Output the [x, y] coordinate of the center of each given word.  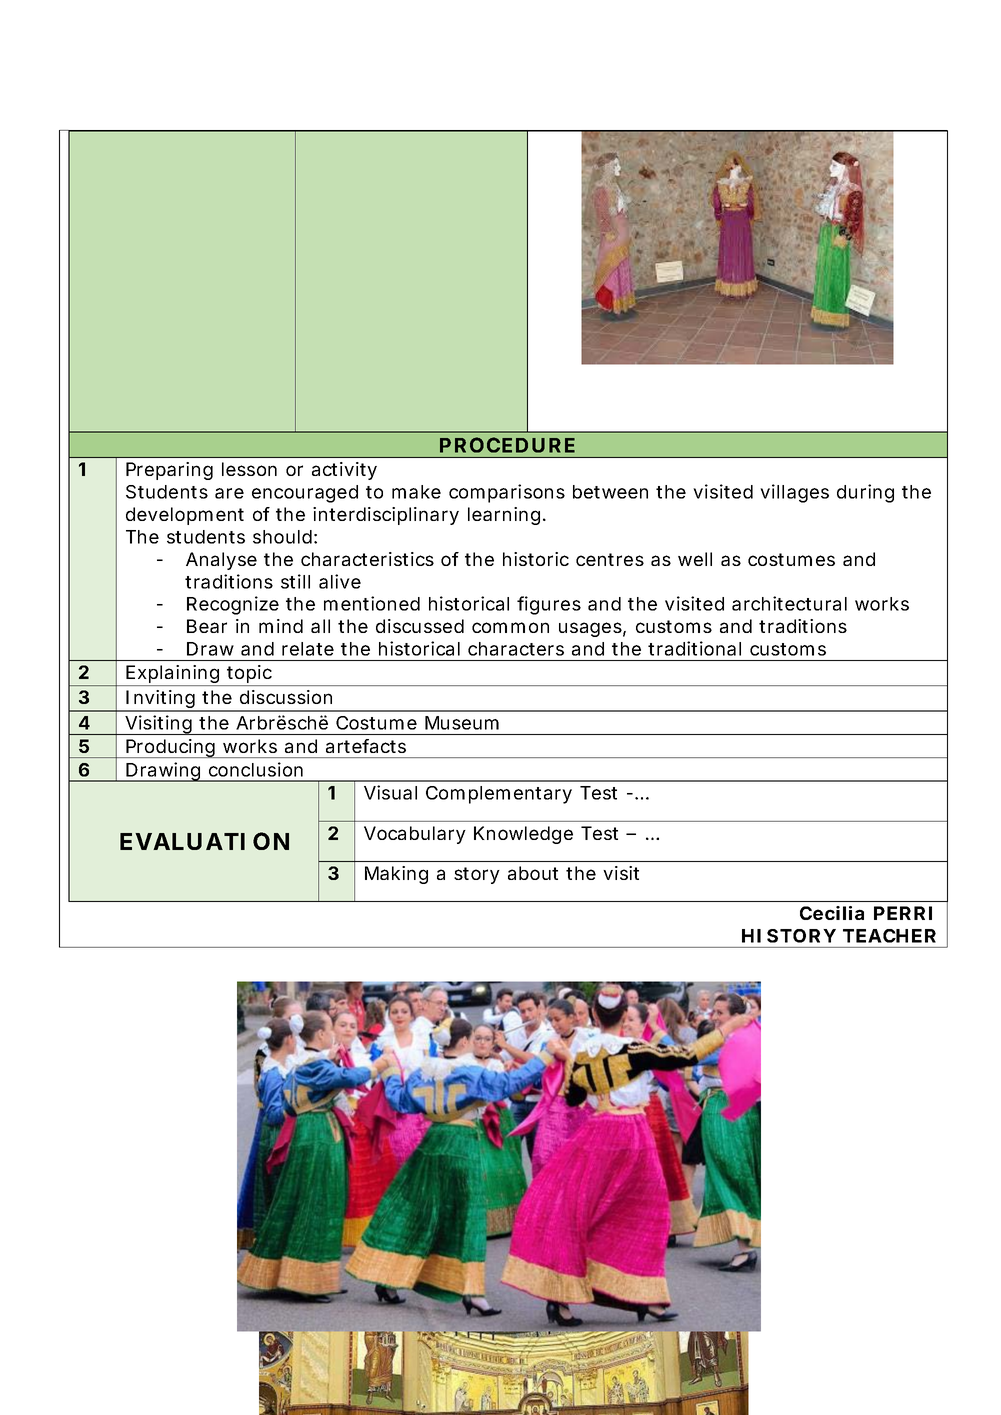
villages [794, 493]
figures [549, 605]
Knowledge [523, 835]
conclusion [256, 769]
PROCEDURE [507, 445]
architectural [789, 603]
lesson [249, 469]
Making [396, 875]
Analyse [221, 561]
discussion [286, 697]
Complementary [499, 795]
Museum [462, 723]
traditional [694, 648]
